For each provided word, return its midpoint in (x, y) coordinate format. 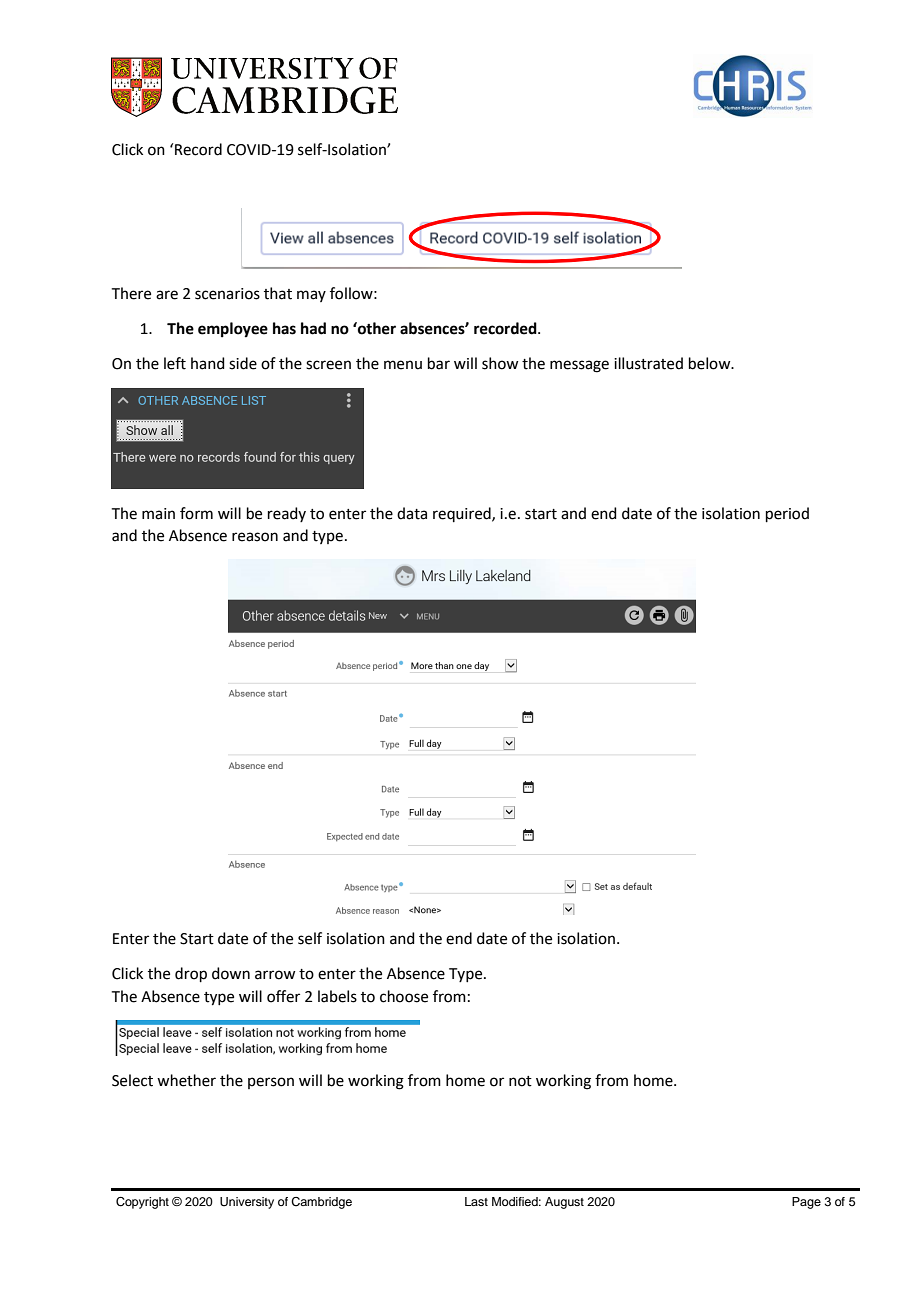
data (412, 513)
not (520, 1081)
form (196, 513)
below (711, 363)
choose (404, 996)
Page (806, 1203)
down (231, 973)
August (564, 1203)
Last (476, 1201)
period (787, 514)
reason (255, 537)
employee (233, 330)
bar (439, 363)
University (247, 1203)
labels (337, 996)
